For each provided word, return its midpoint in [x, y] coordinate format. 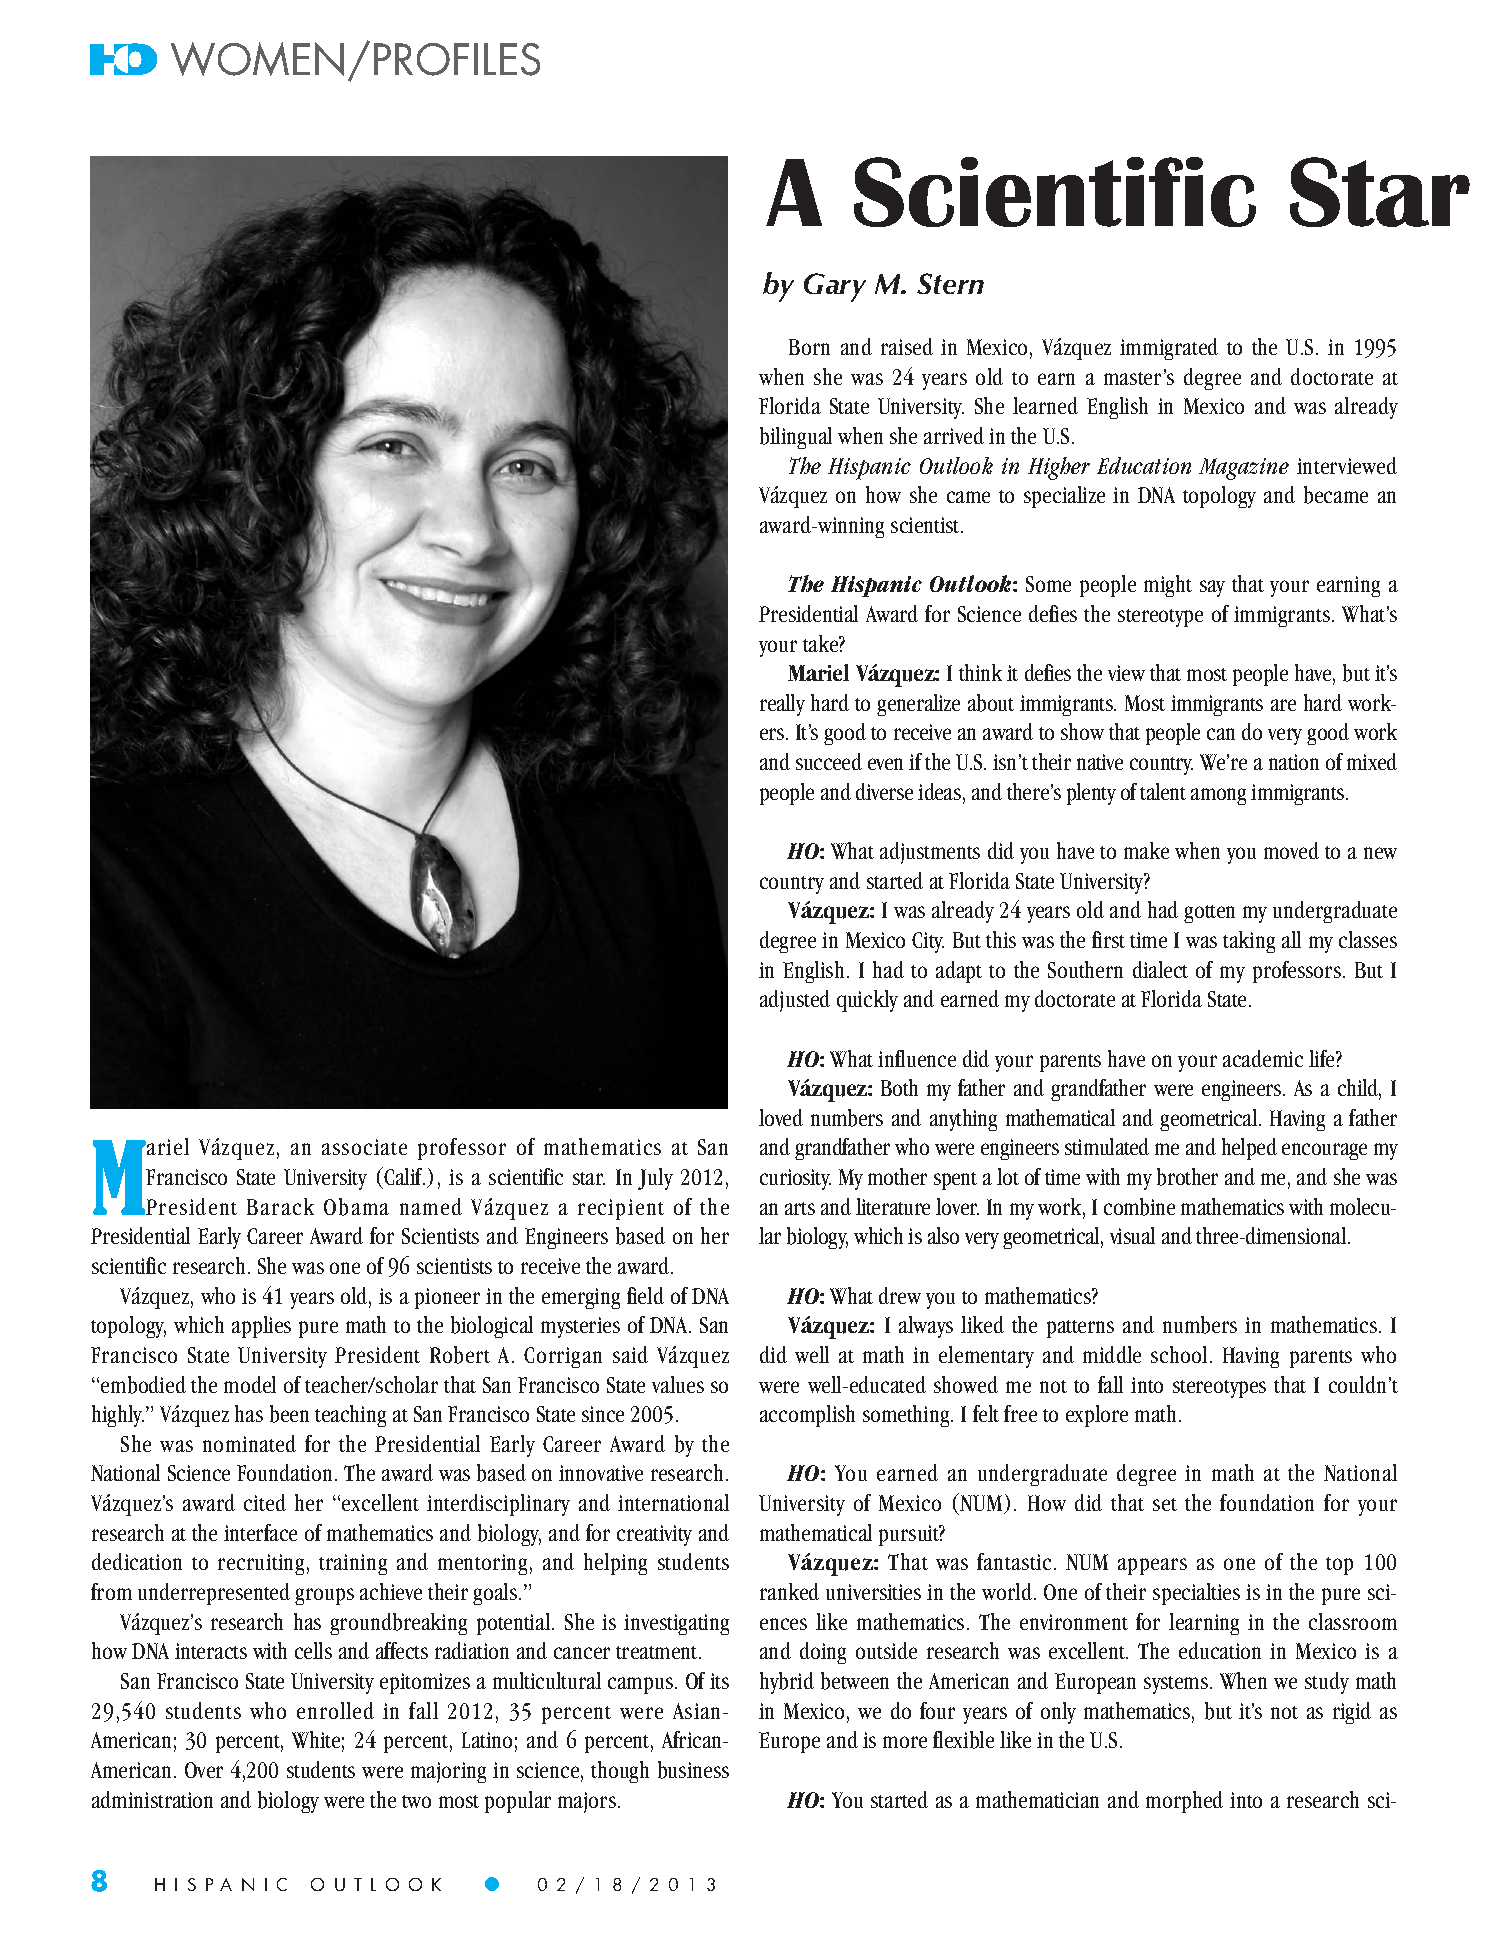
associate [364, 1147]
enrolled [335, 1710]
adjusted [795, 1001]
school [1179, 1354]
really [782, 705]
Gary [835, 287]
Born [809, 347]
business [693, 1770]
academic [1263, 1058]
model [250, 1384]
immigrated [1169, 349]
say [1212, 588]
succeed [829, 761]
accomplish [807, 1416]
